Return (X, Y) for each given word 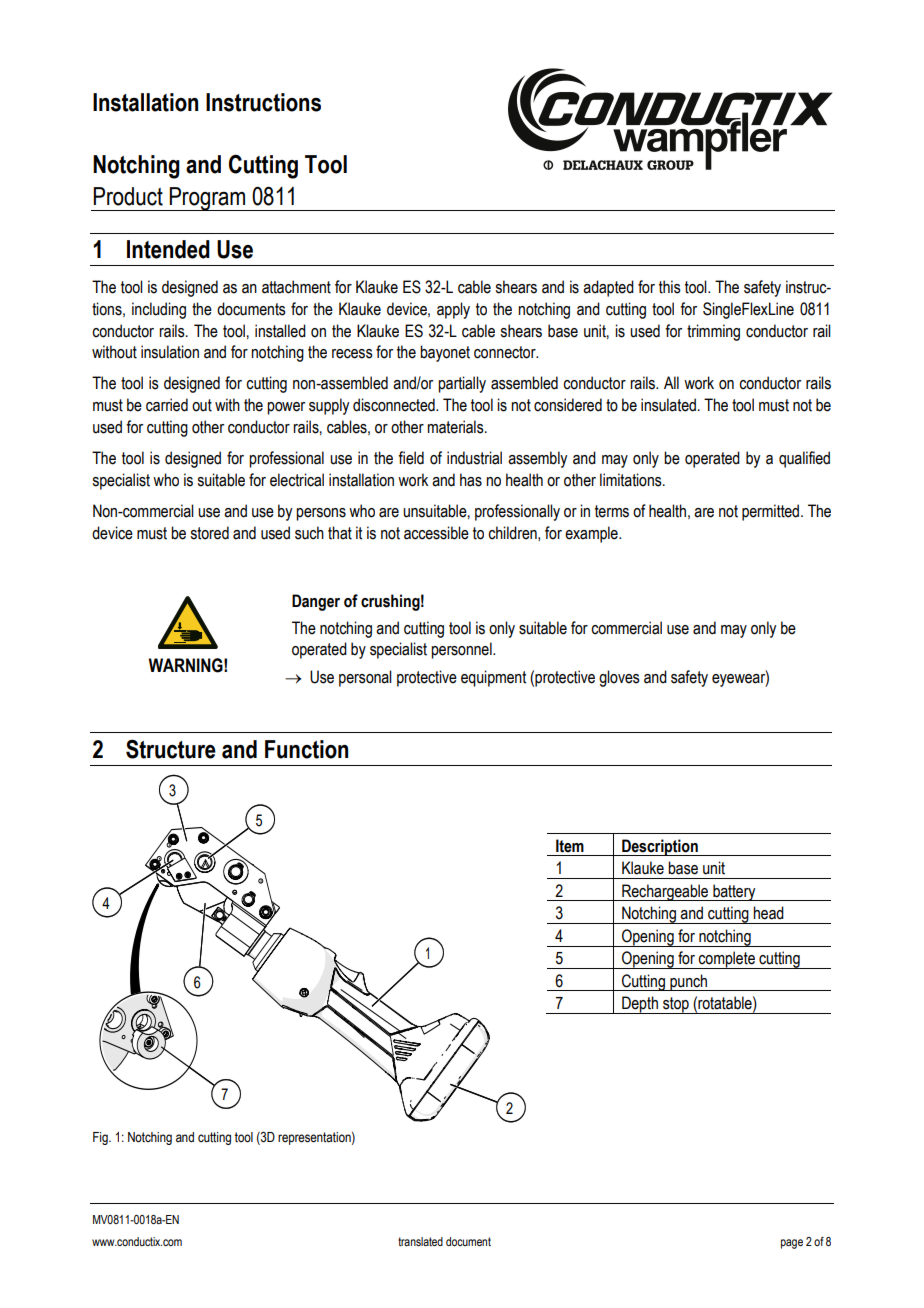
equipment (493, 678)
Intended (168, 249)
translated (420, 1241)
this (670, 287)
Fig (101, 1138)
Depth (640, 1005)
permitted (772, 512)
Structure (171, 749)
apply (453, 310)
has (471, 480)
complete (727, 960)
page (792, 1244)
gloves (619, 678)
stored (209, 533)
